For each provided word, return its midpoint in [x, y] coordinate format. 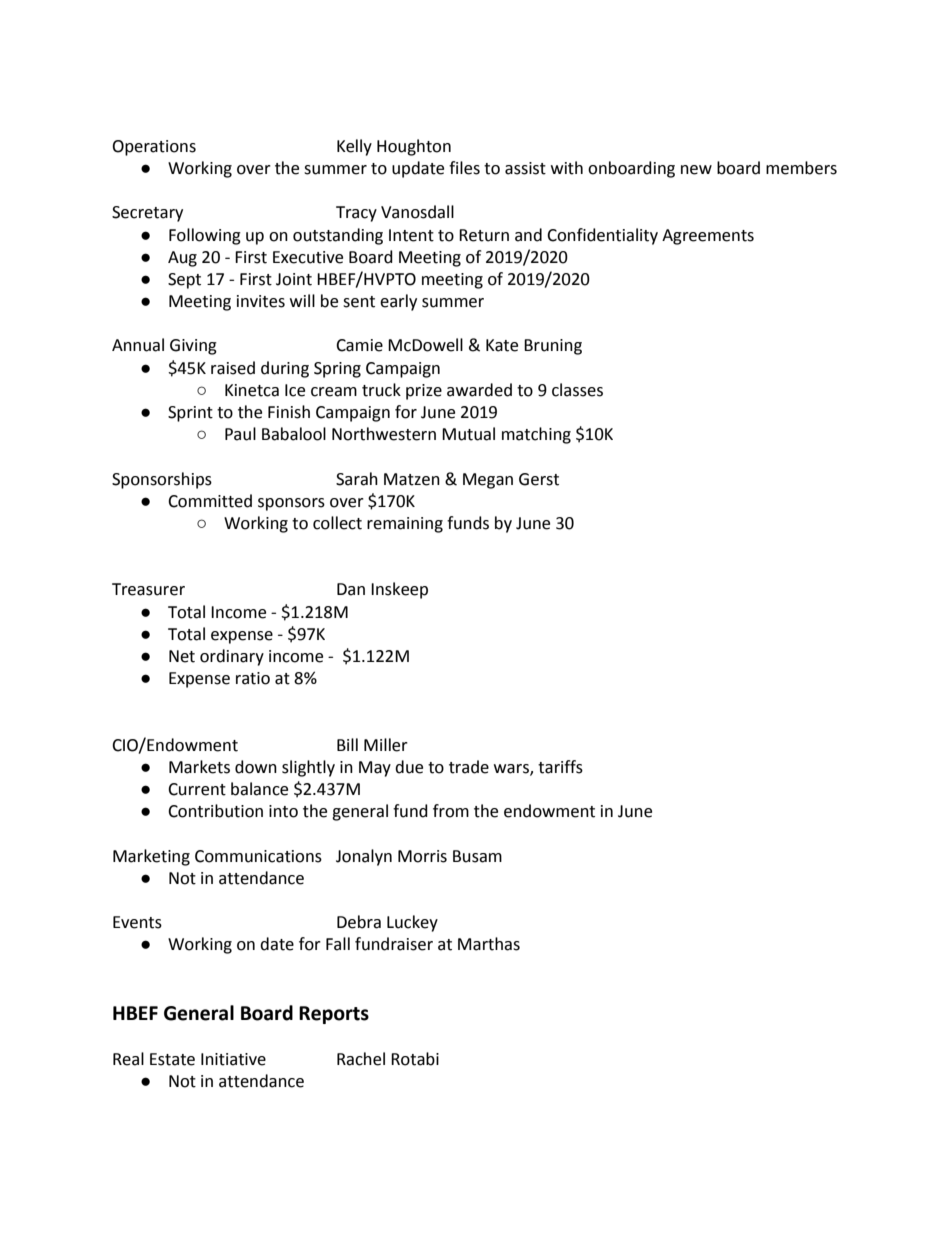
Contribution [215, 811]
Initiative [233, 1059]
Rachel [361, 1059]
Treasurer [148, 589]
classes [577, 390]
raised [233, 368]
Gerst [539, 479]
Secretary [147, 214]
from [451, 811]
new [696, 170]
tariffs [560, 767]
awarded [479, 390]
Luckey [412, 923]
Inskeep [399, 590]
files [464, 168]
